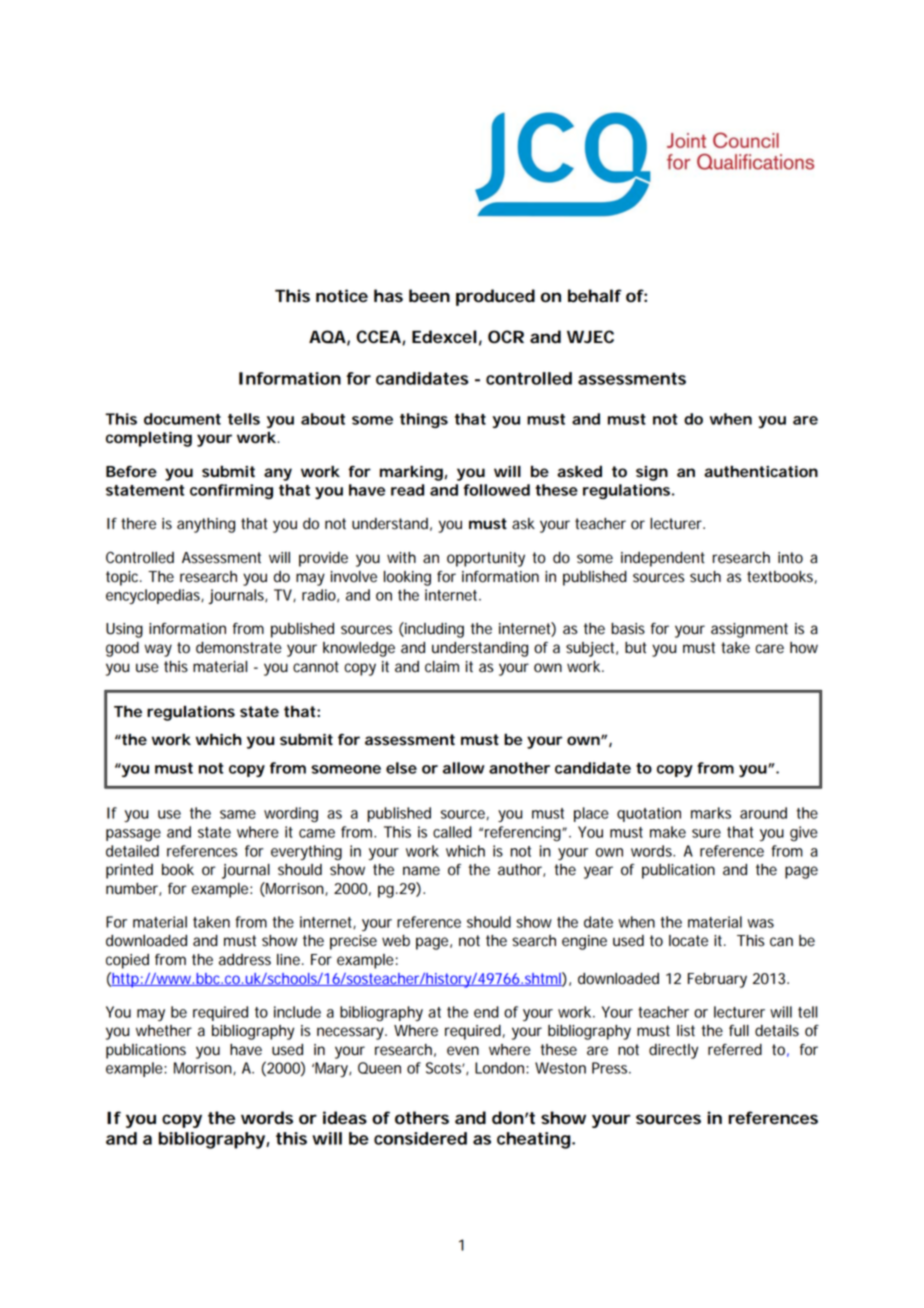  What do you see at coordinates (239, 647) in the screenshot?
I see `demonstrate` at bounding box center [239, 647].
